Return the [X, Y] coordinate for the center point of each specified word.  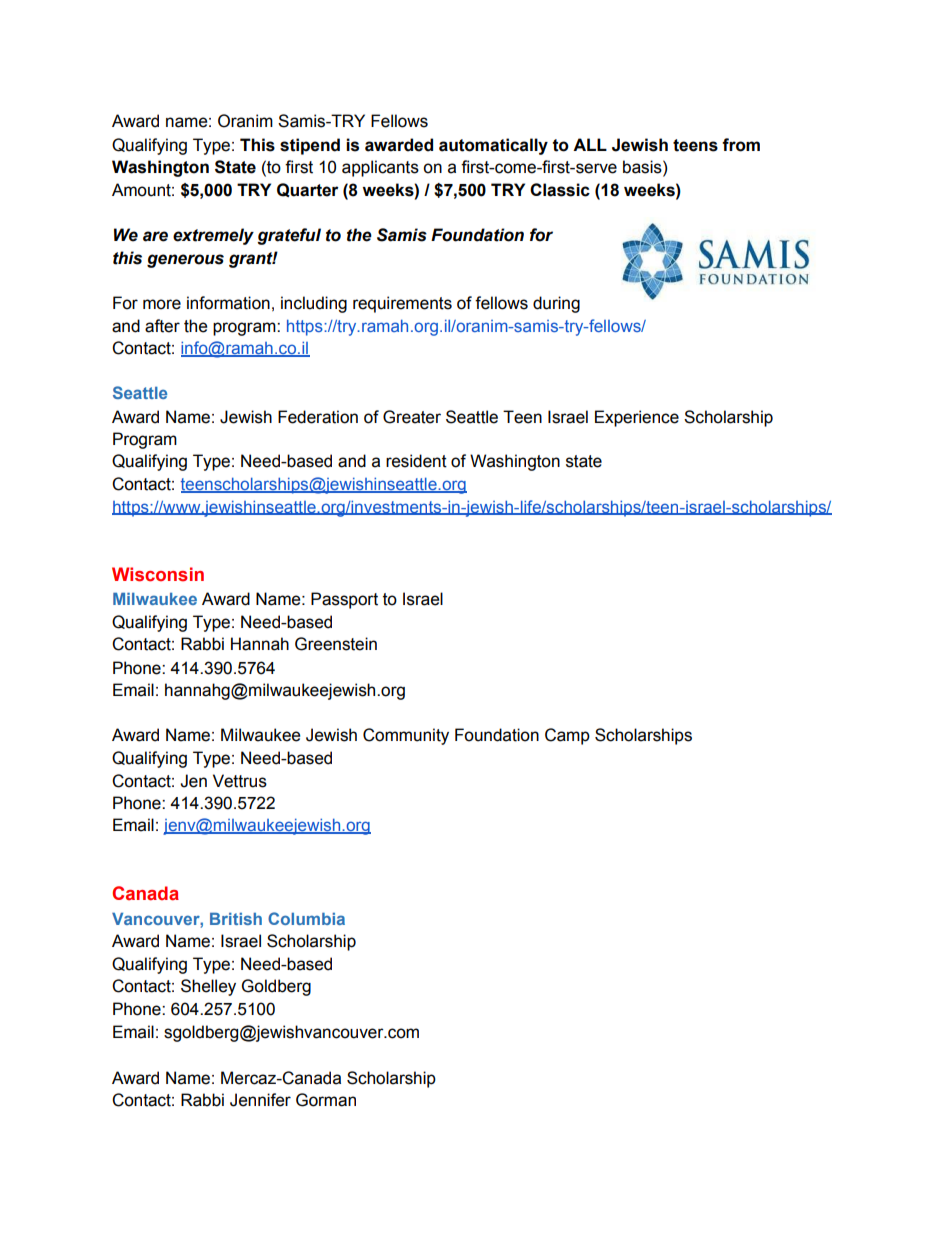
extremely [213, 236]
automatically [493, 146]
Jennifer [260, 1100]
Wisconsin [158, 574]
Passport [344, 600]
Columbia [306, 918]
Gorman [326, 1100]
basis [643, 167]
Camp [567, 736]
